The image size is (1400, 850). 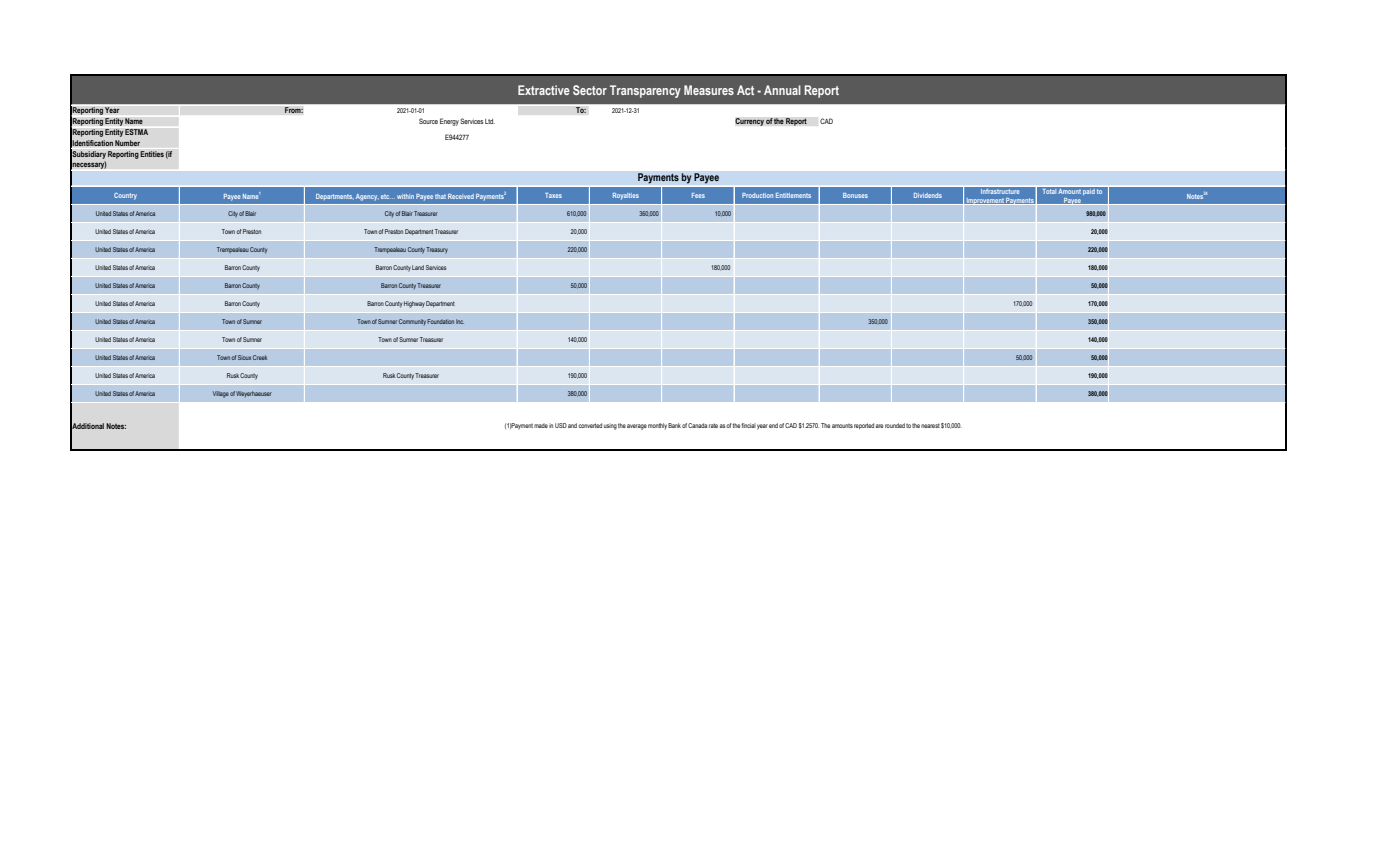 I want to click on Source, so click(x=428, y=121).
